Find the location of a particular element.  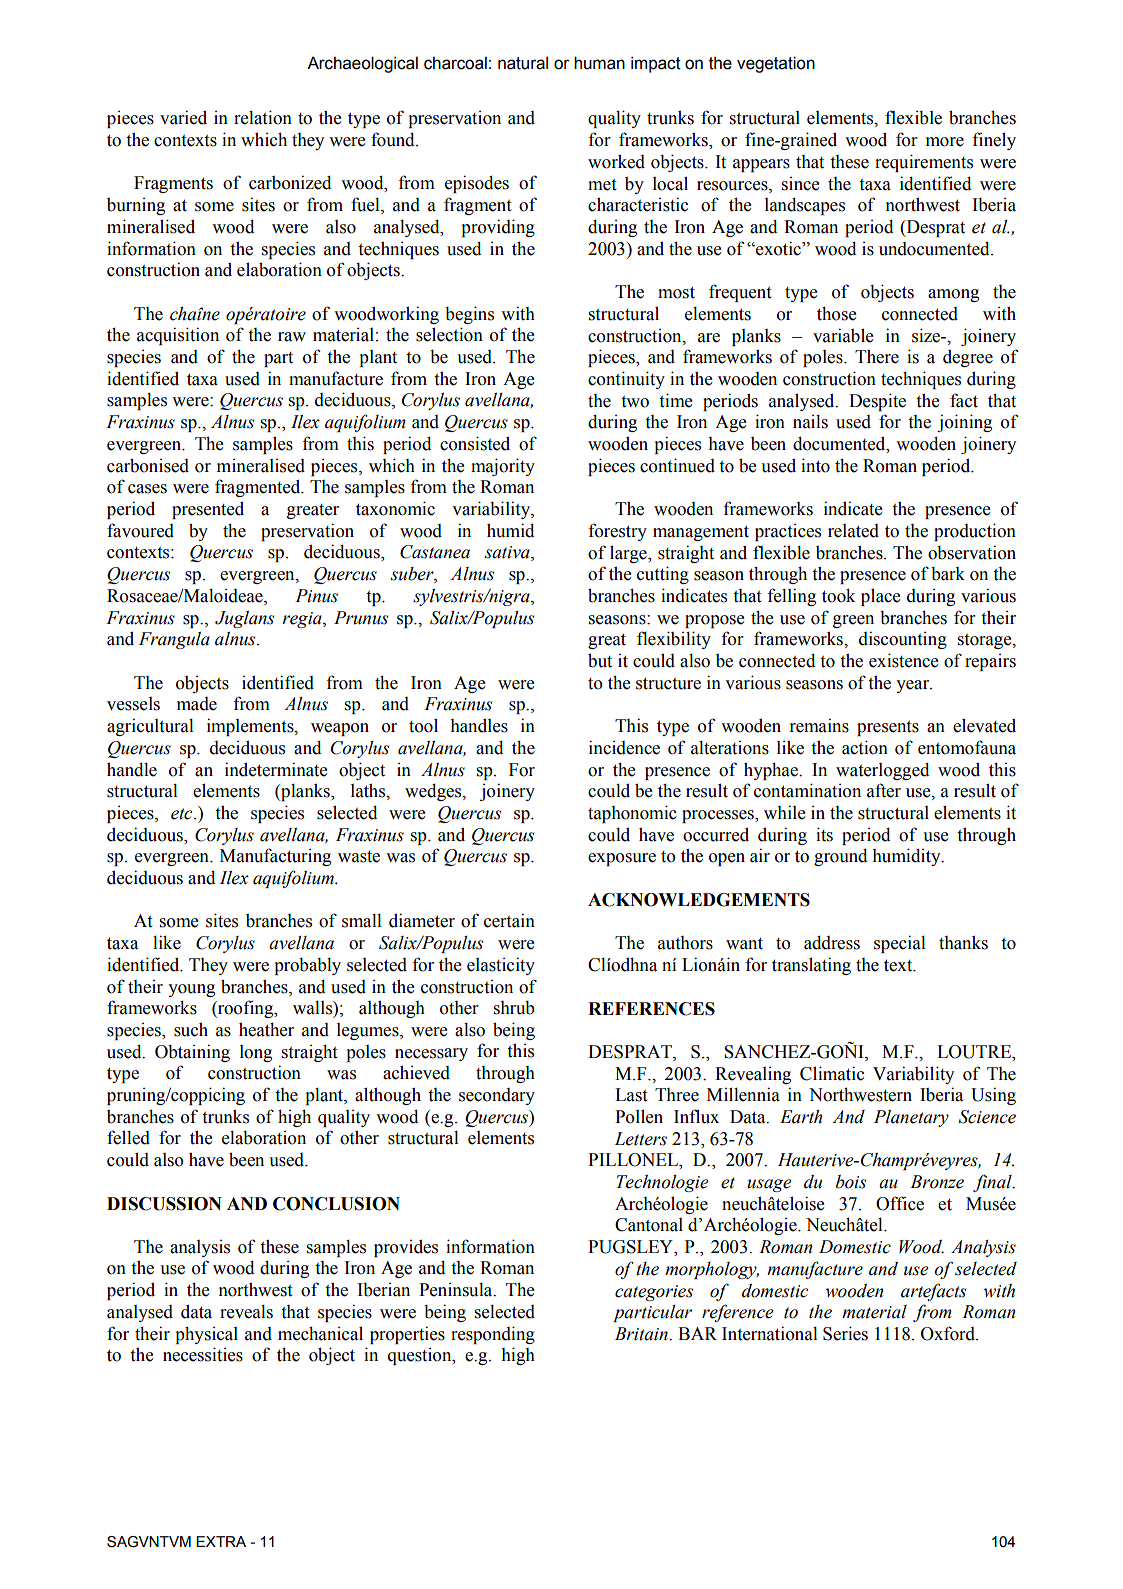

natural is located at coordinates (523, 63).
